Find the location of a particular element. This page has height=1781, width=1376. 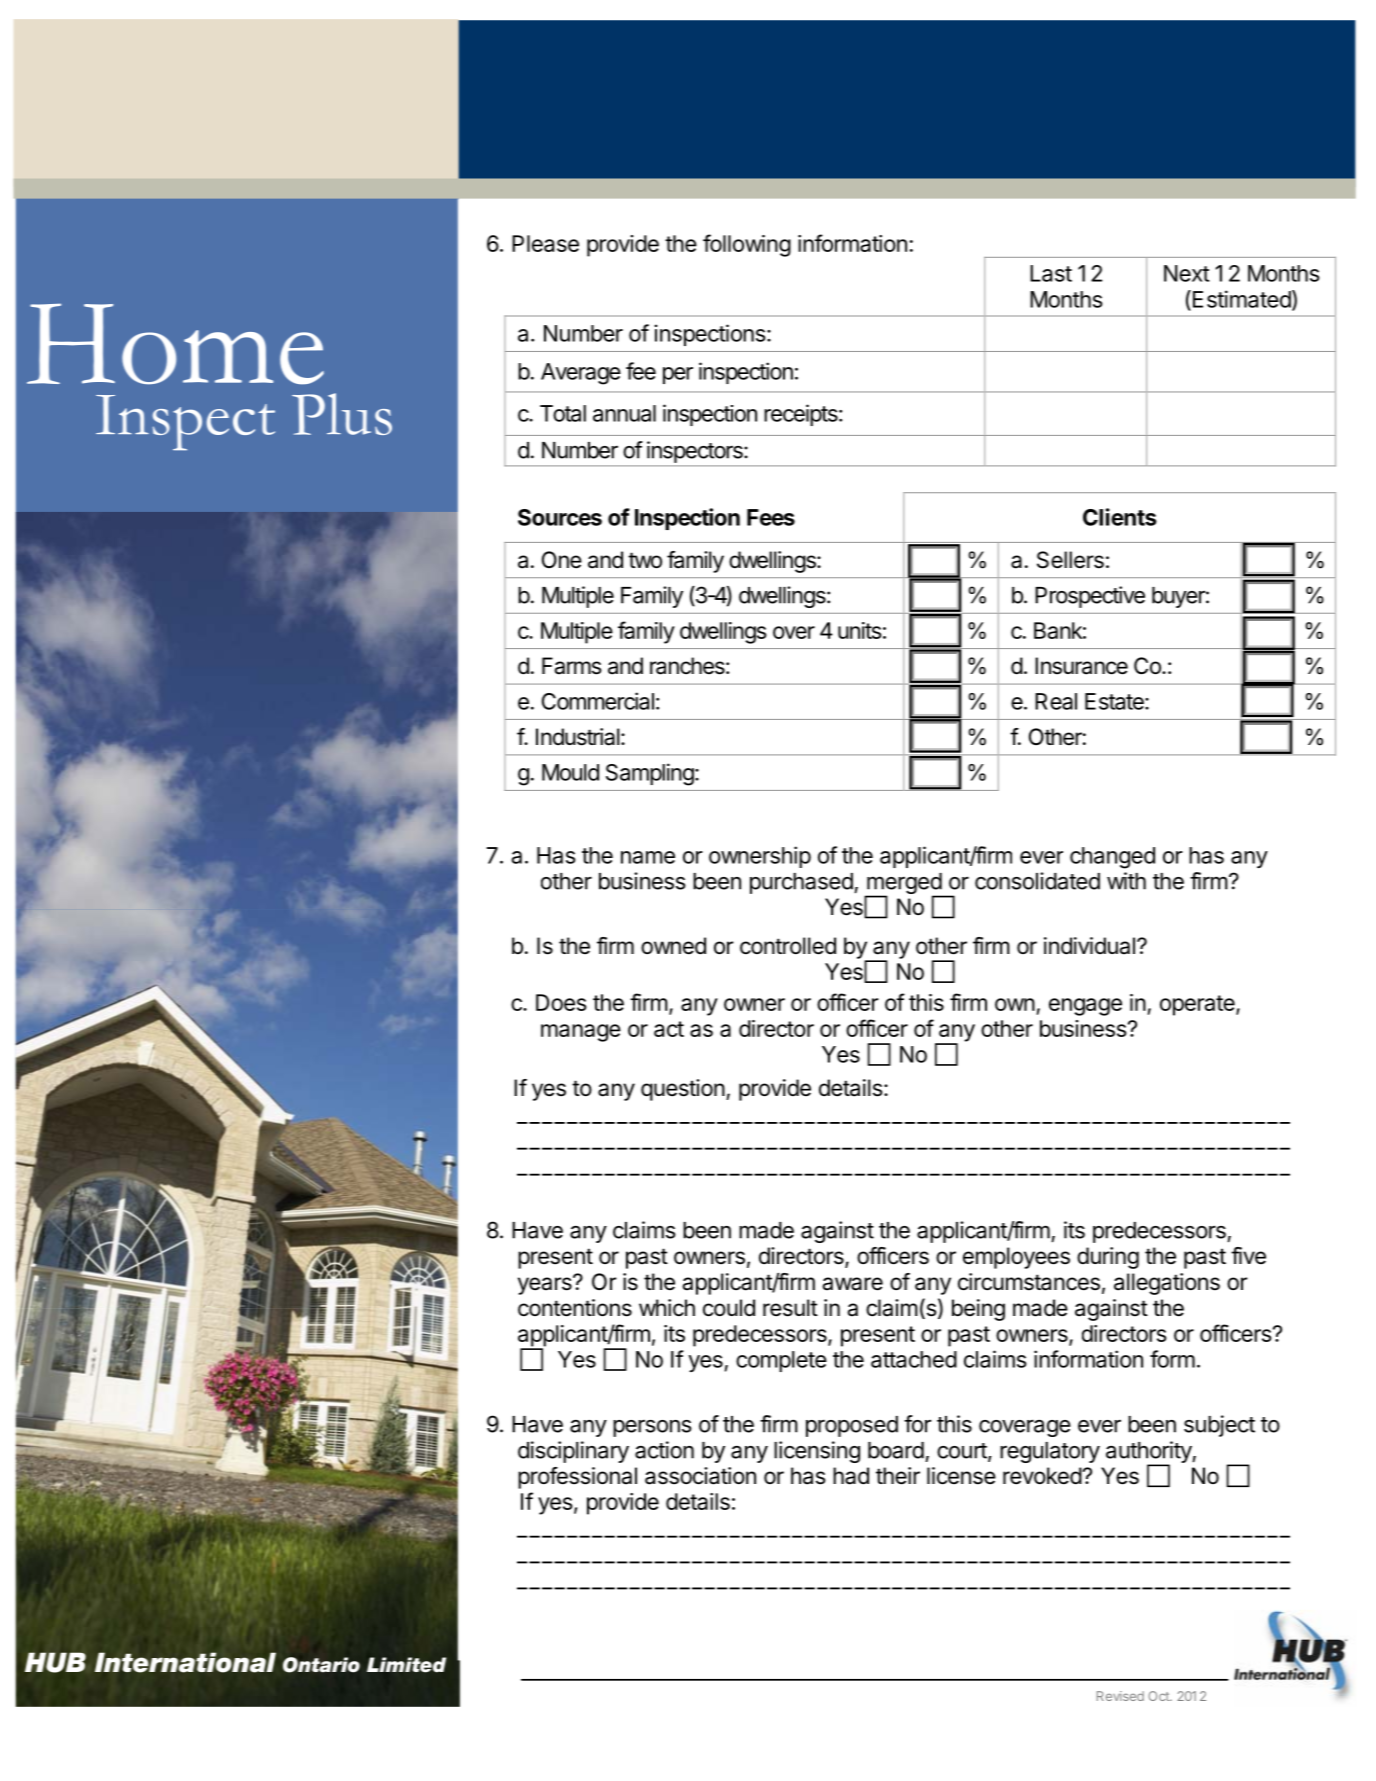

International is located at coordinates (185, 1662).
